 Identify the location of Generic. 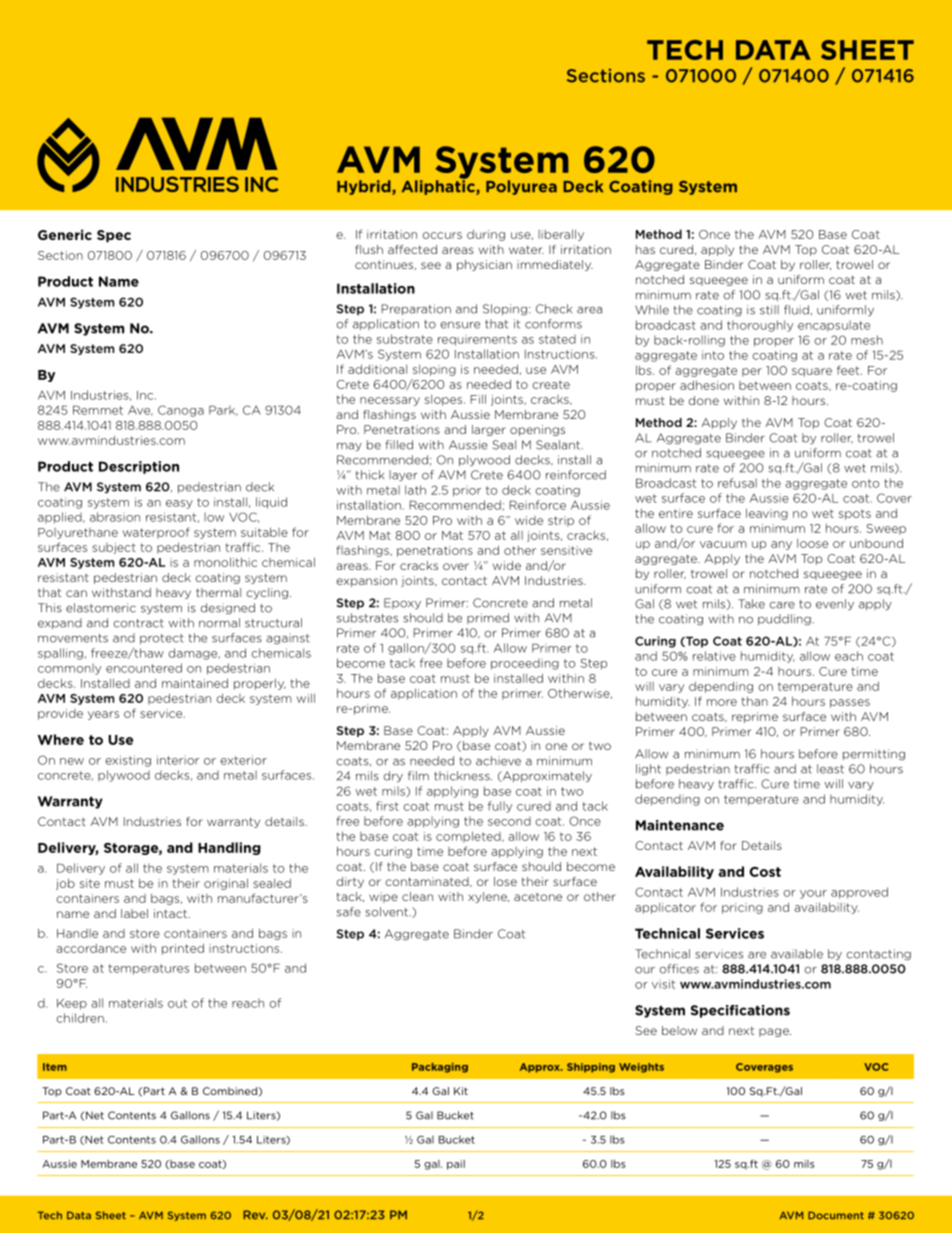
(65, 234).
